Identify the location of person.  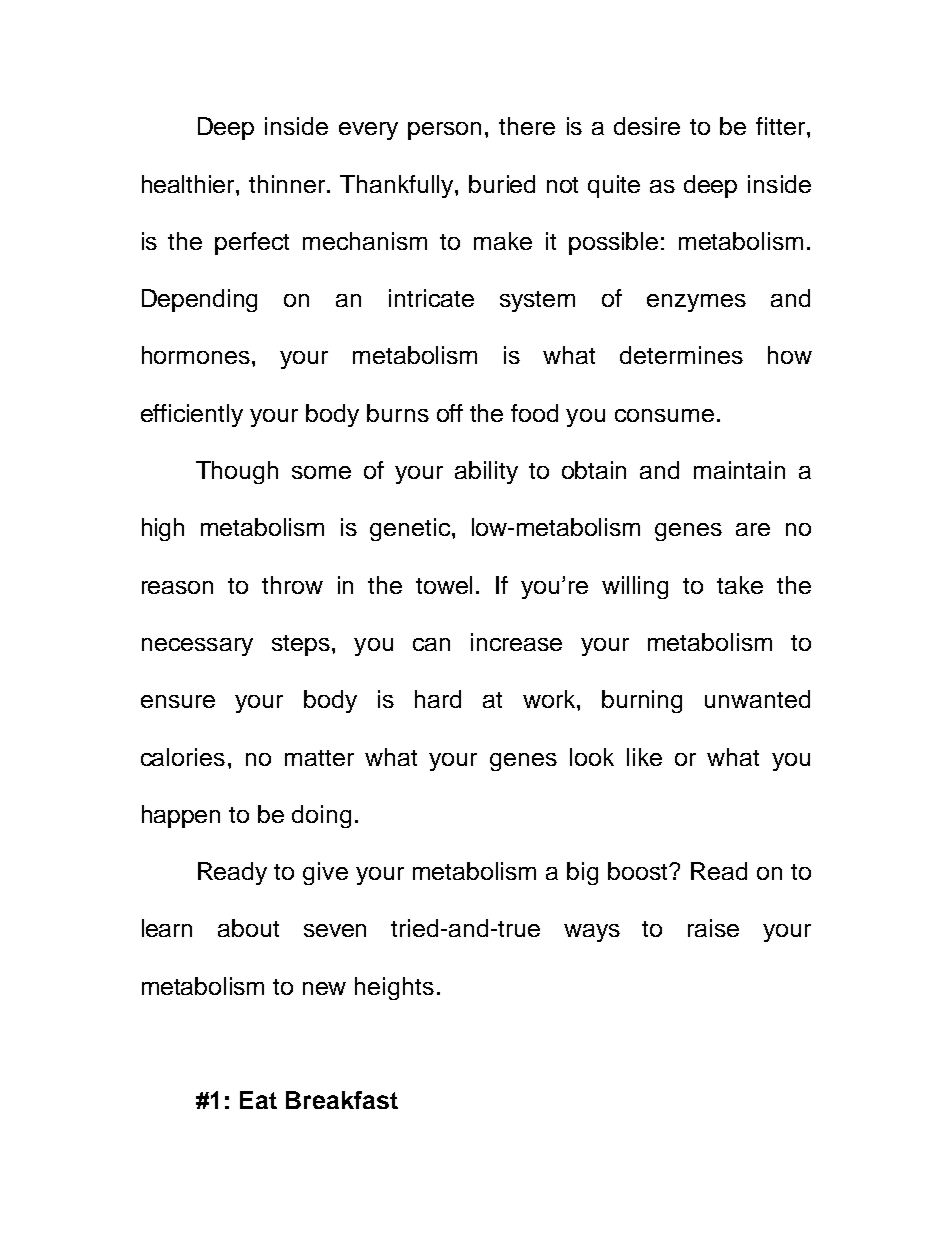
(444, 131).
